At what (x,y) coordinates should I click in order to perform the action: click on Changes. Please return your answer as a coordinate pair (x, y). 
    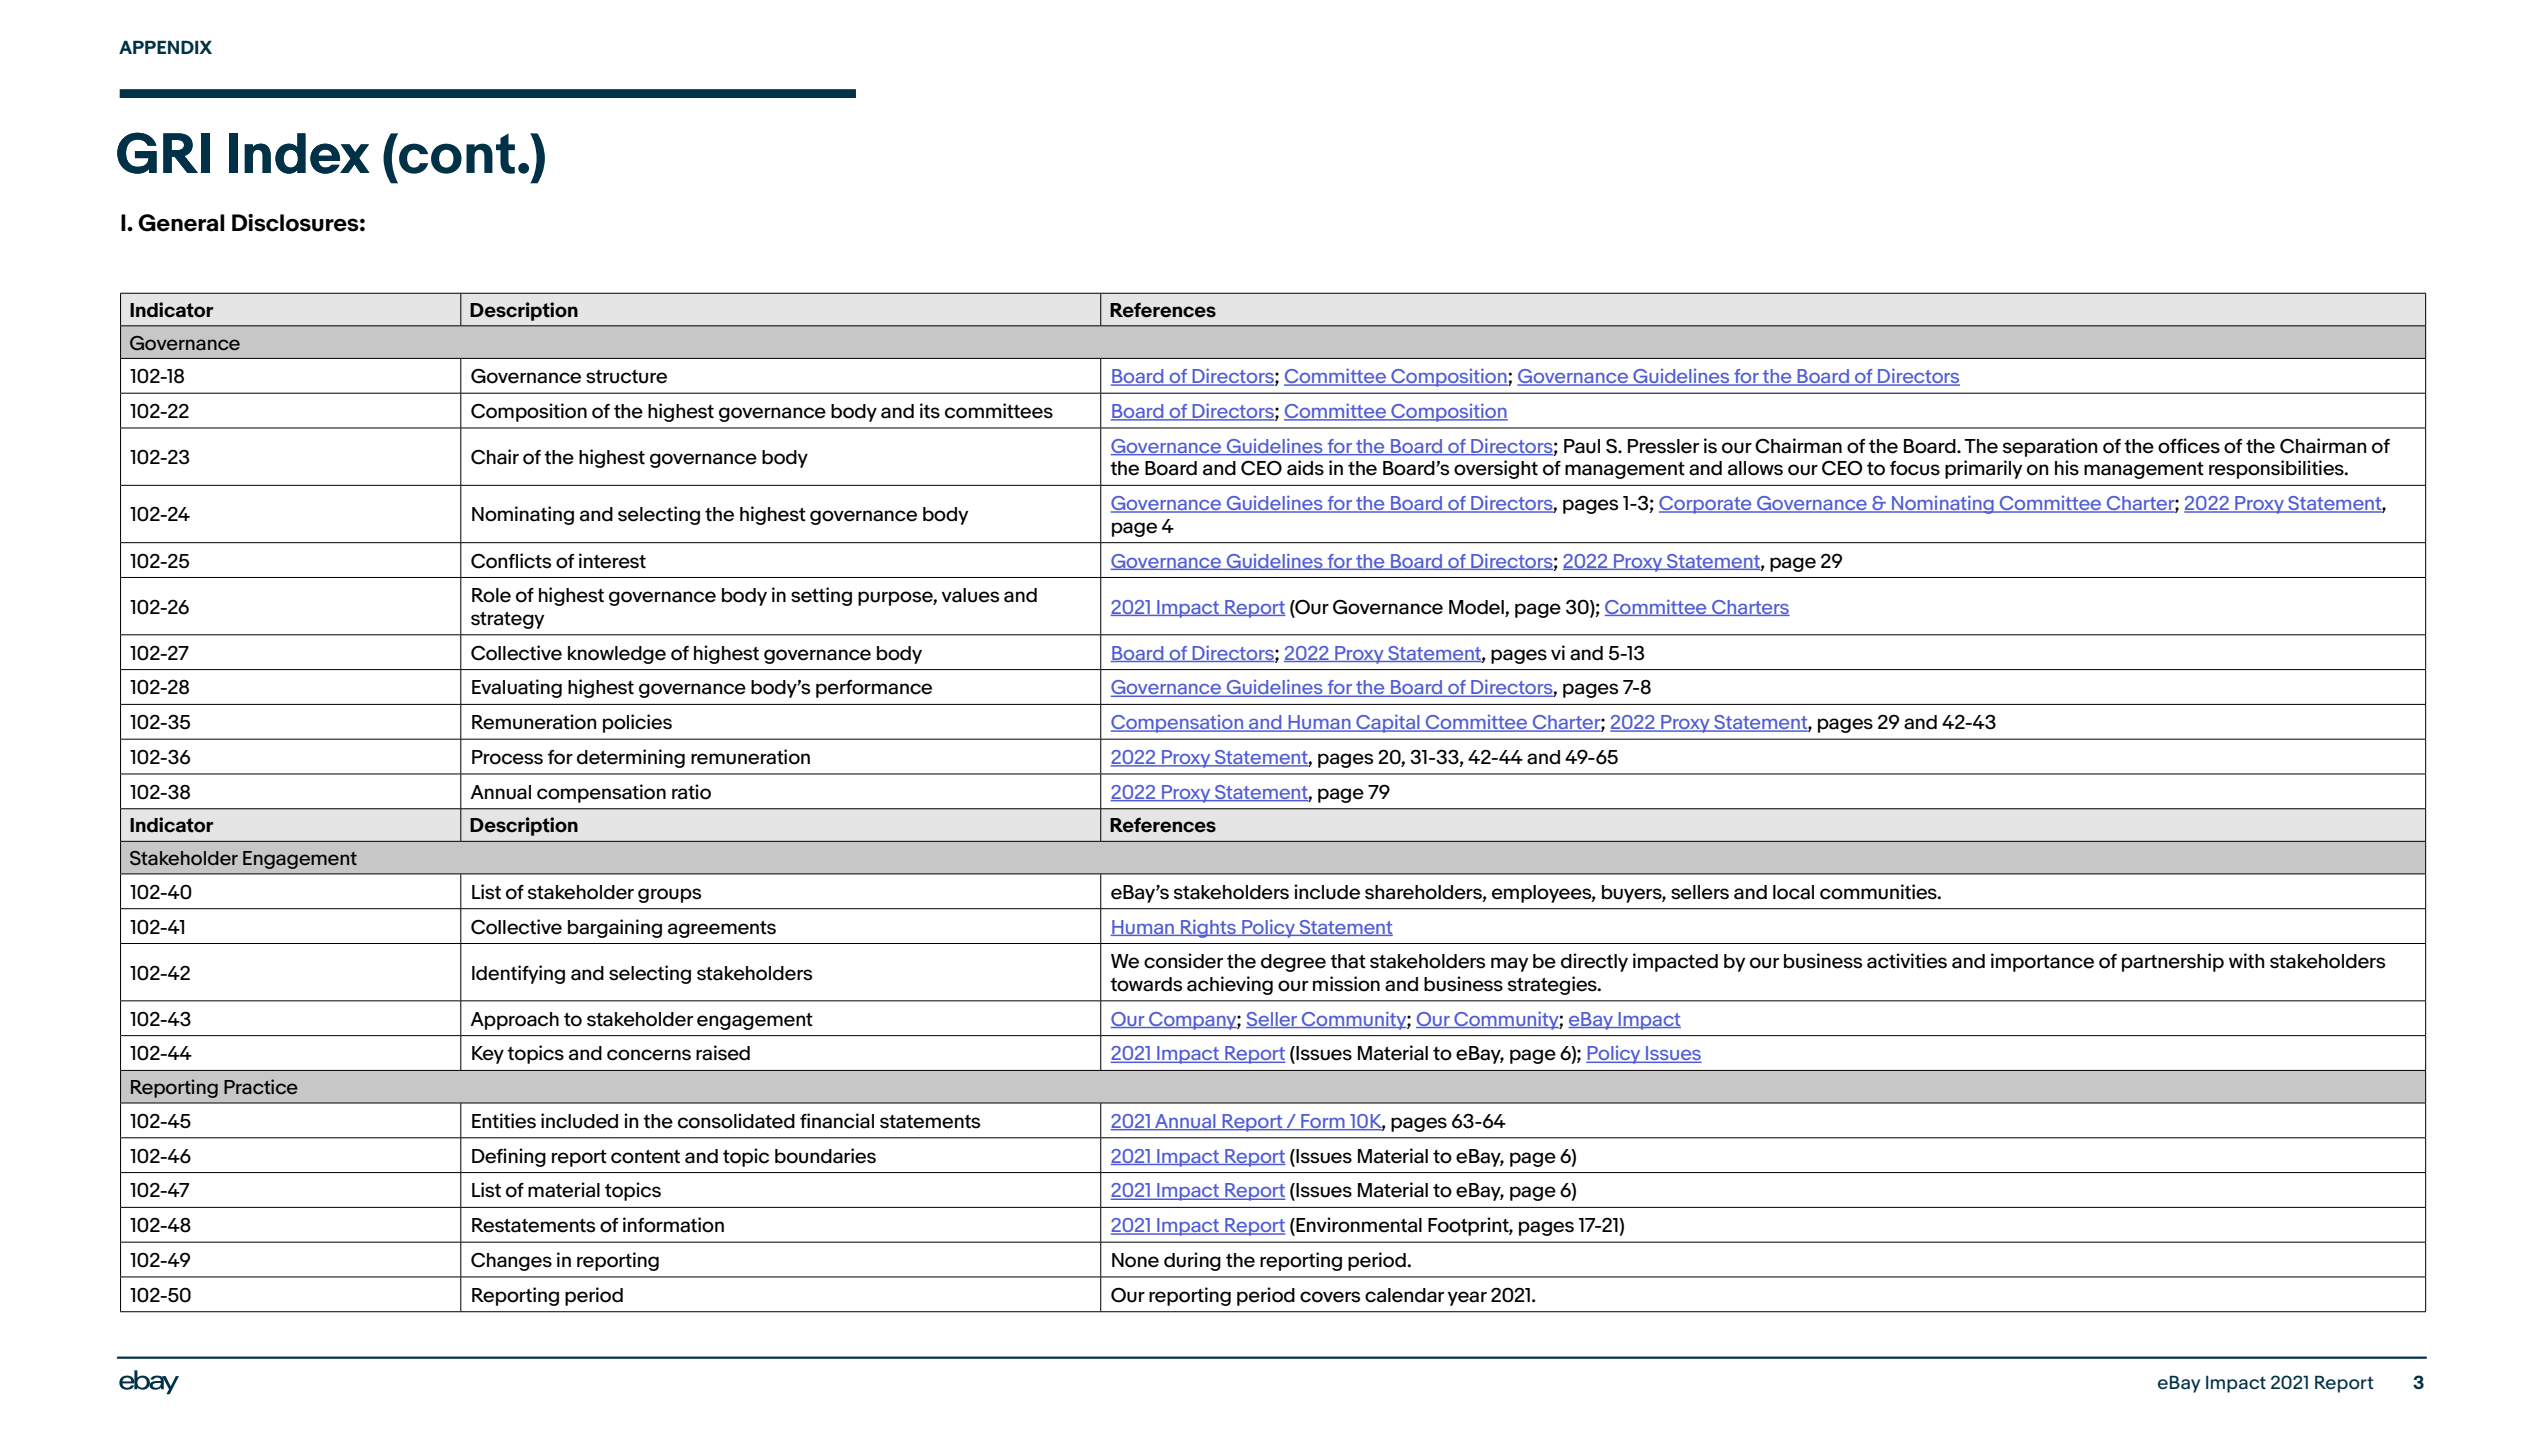
    Looking at the image, I should click on (511, 1261).
